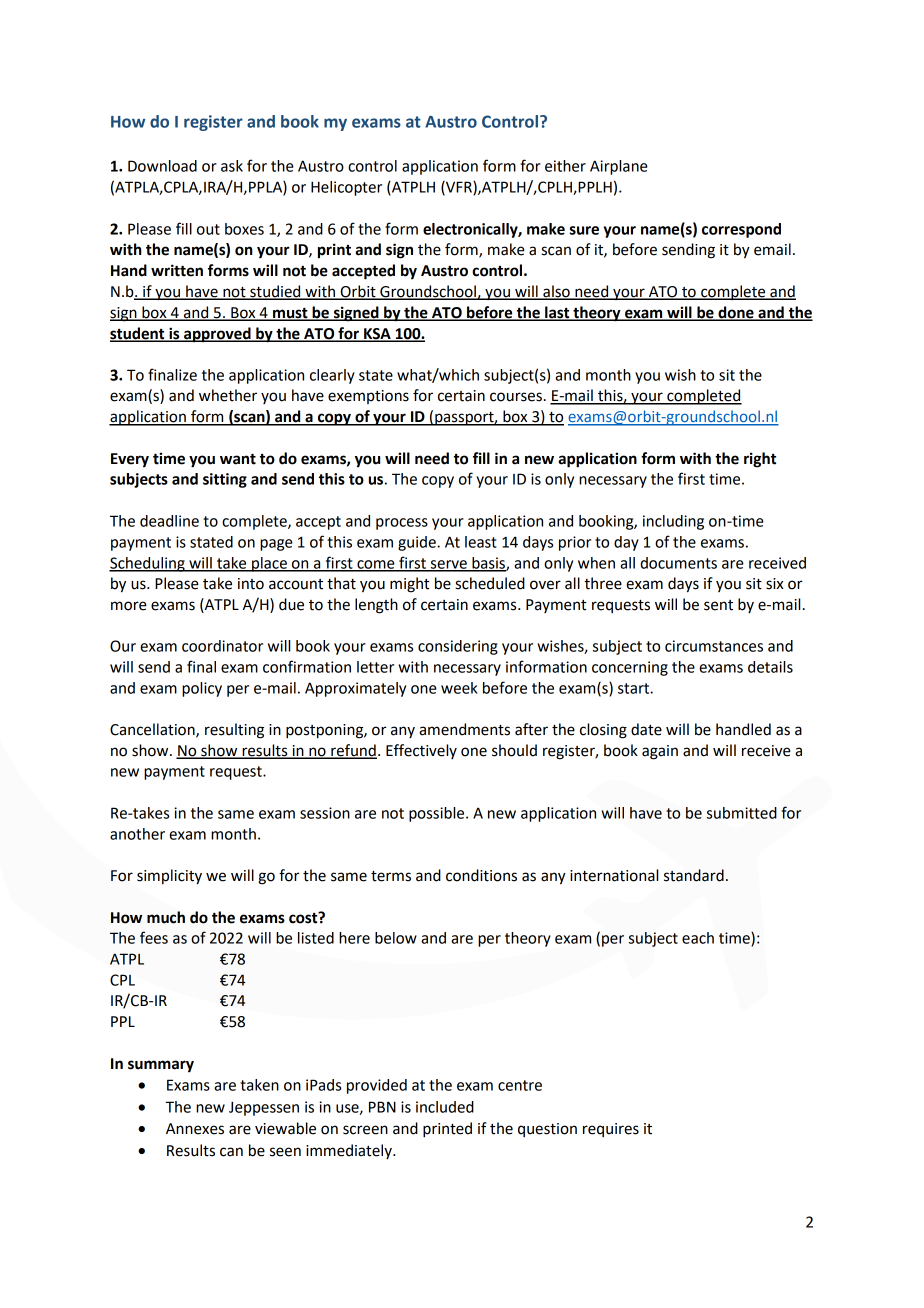 The image size is (924, 1308). I want to click on coordinator, so click(222, 646).
